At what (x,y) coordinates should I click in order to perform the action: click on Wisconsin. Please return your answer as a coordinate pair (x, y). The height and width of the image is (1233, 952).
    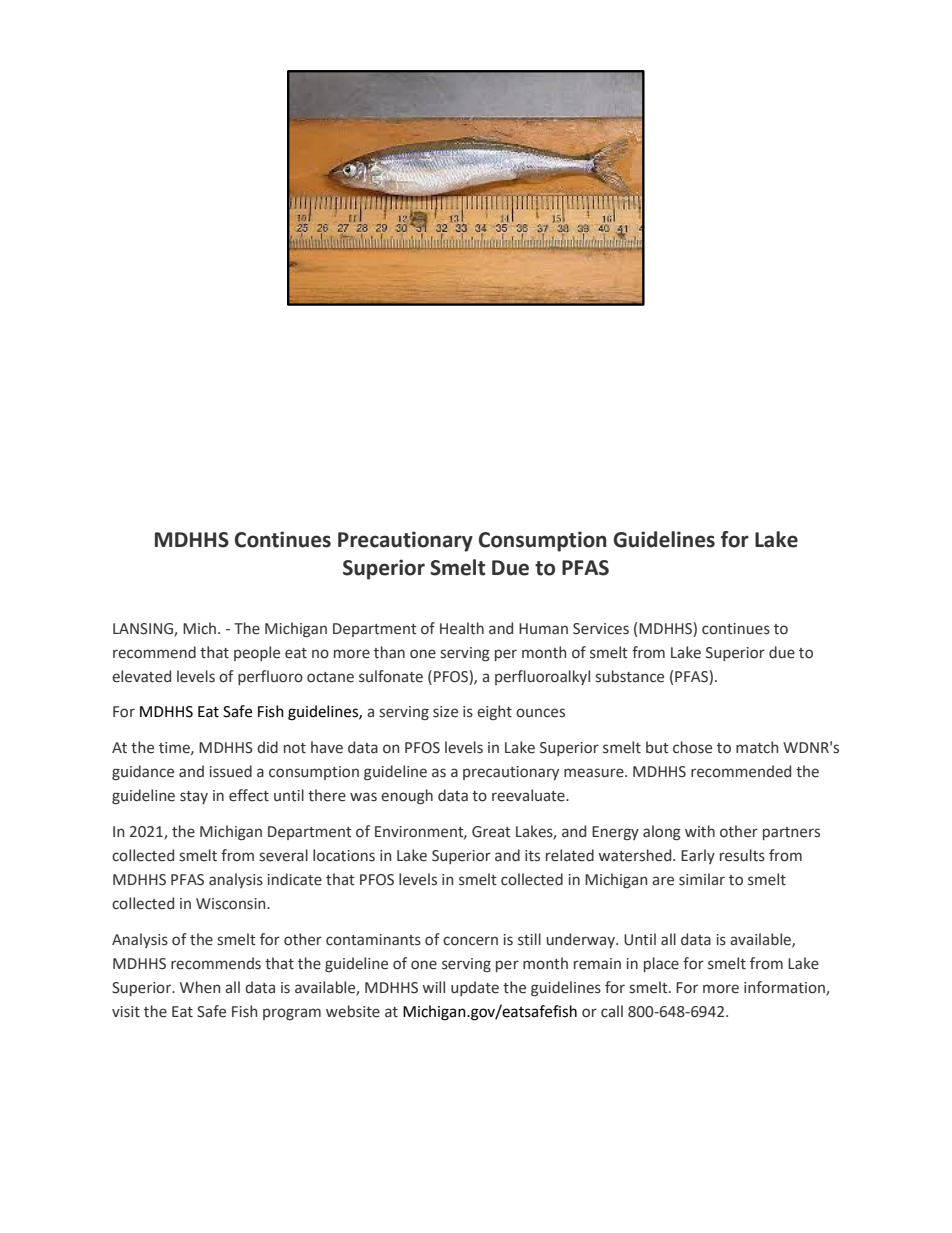
    Looking at the image, I should click on (232, 904).
